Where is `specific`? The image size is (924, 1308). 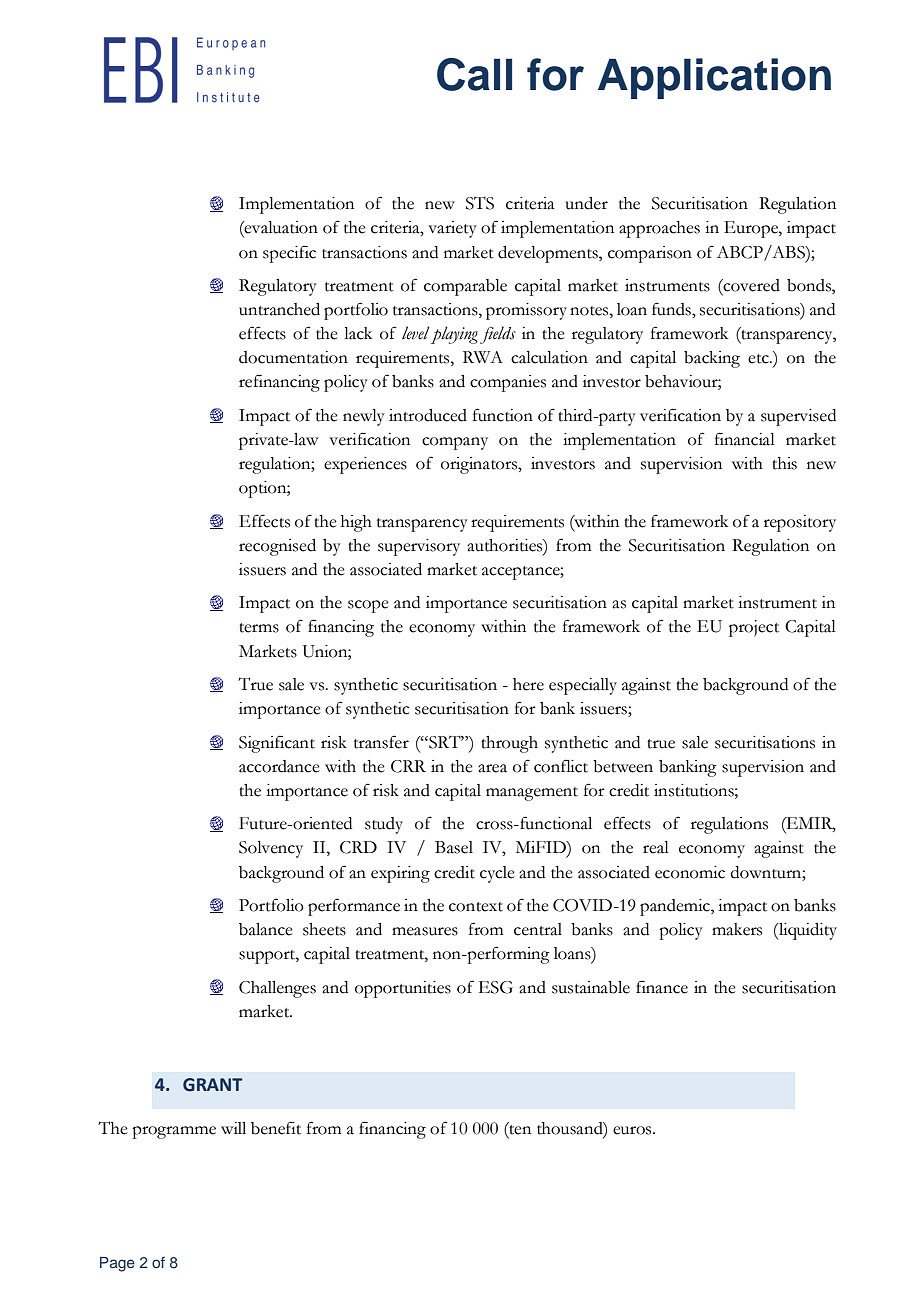
specific is located at coordinates (289, 254).
